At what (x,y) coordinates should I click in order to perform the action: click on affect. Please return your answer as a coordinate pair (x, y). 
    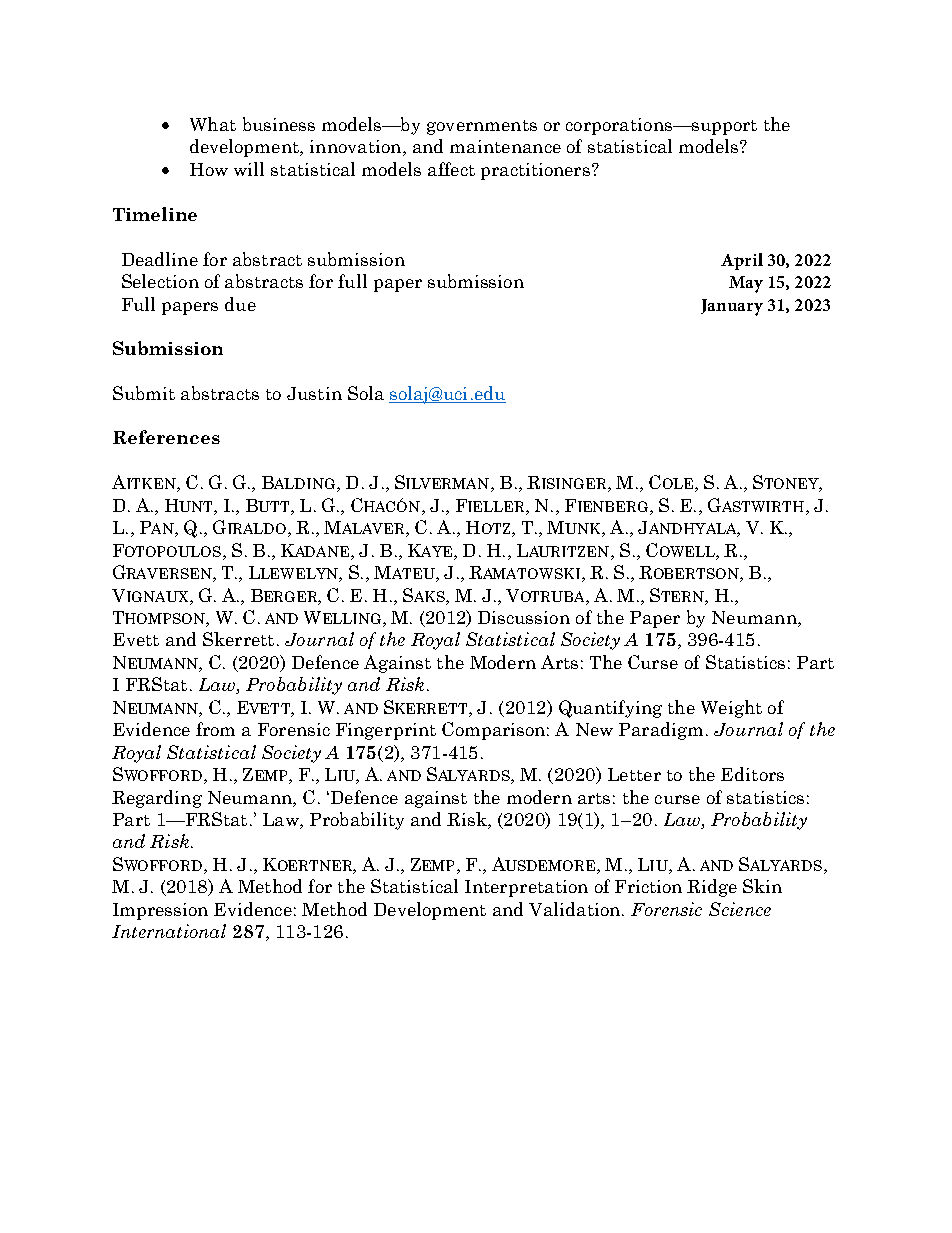
    Looking at the image, I should click on (451, 169).
